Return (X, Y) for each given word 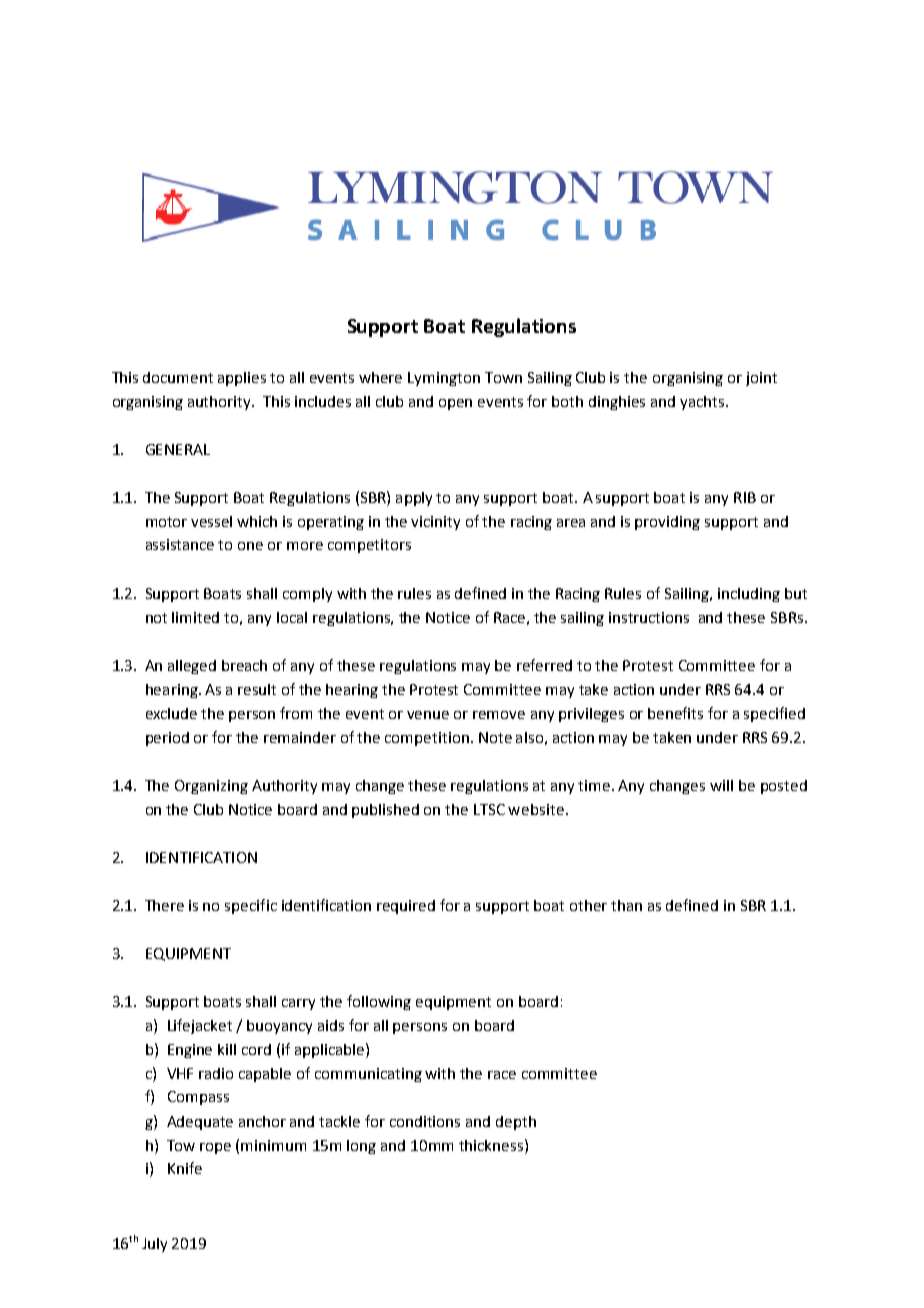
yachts (703, 403)
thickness (492, 1145)
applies (242, 379)
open (455, 404)
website (536, 809)
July (154, 1245)
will (721, 785)
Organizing (211, 787)
